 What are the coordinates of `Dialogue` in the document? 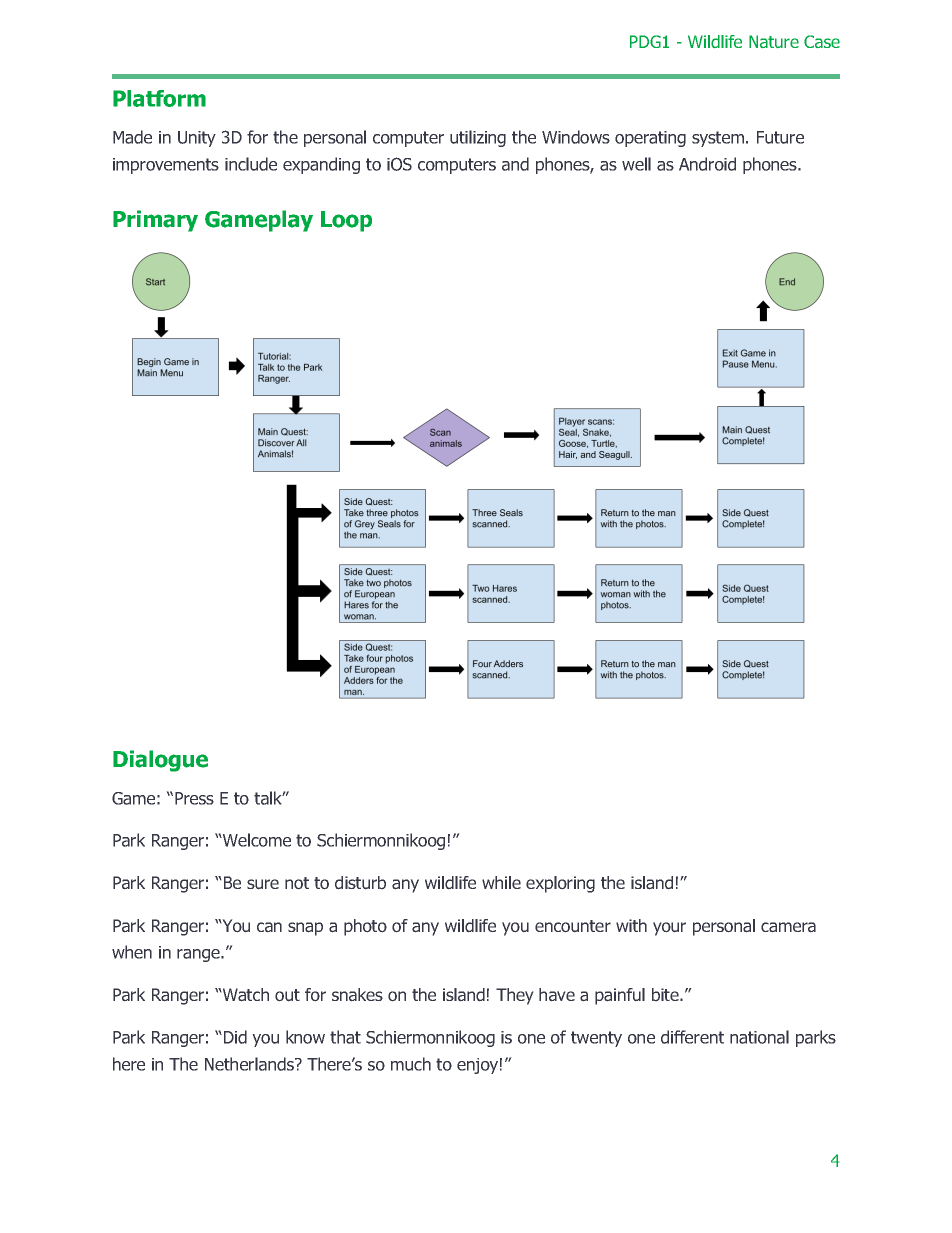 It's located at (160, 761).
